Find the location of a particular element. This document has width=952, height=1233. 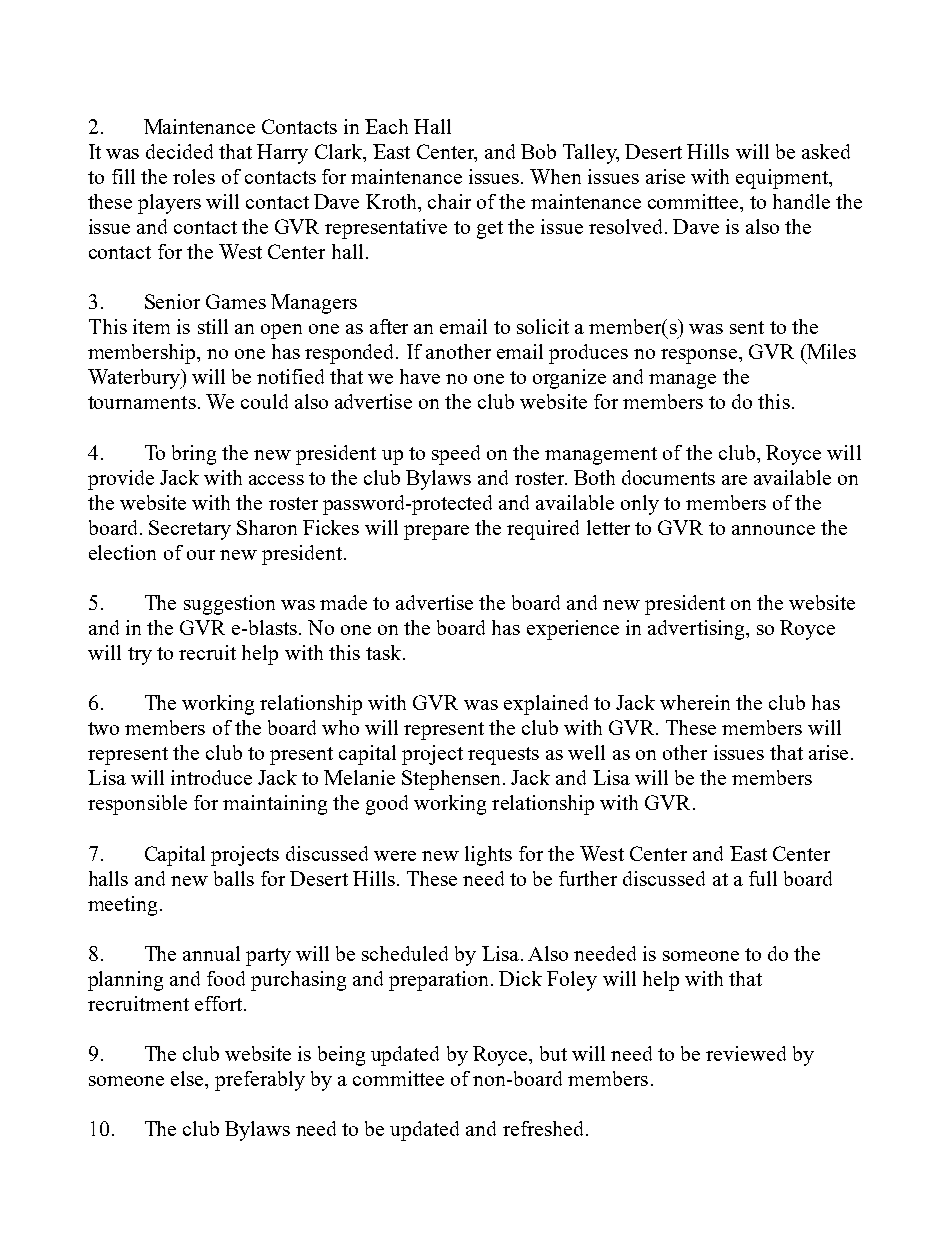

equipment is located at coordinates (783, 179).
